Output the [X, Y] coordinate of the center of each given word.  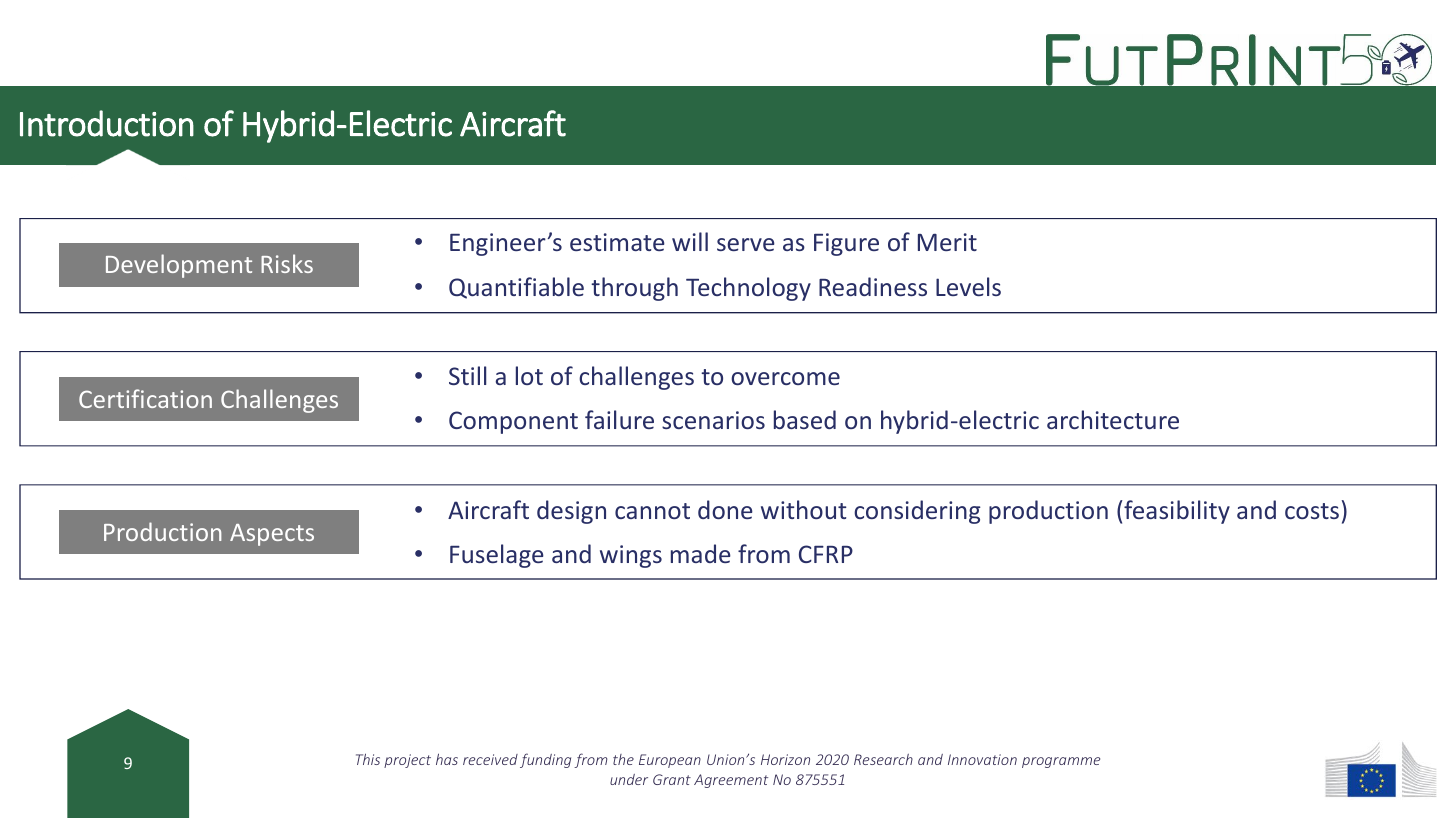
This [368, 759]
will [690, 241]
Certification [145, 398]
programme [1061, 762]
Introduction [107, 123]
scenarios [713, 420]
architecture [1113, 419]
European [670, 761]
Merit [947, 242]
